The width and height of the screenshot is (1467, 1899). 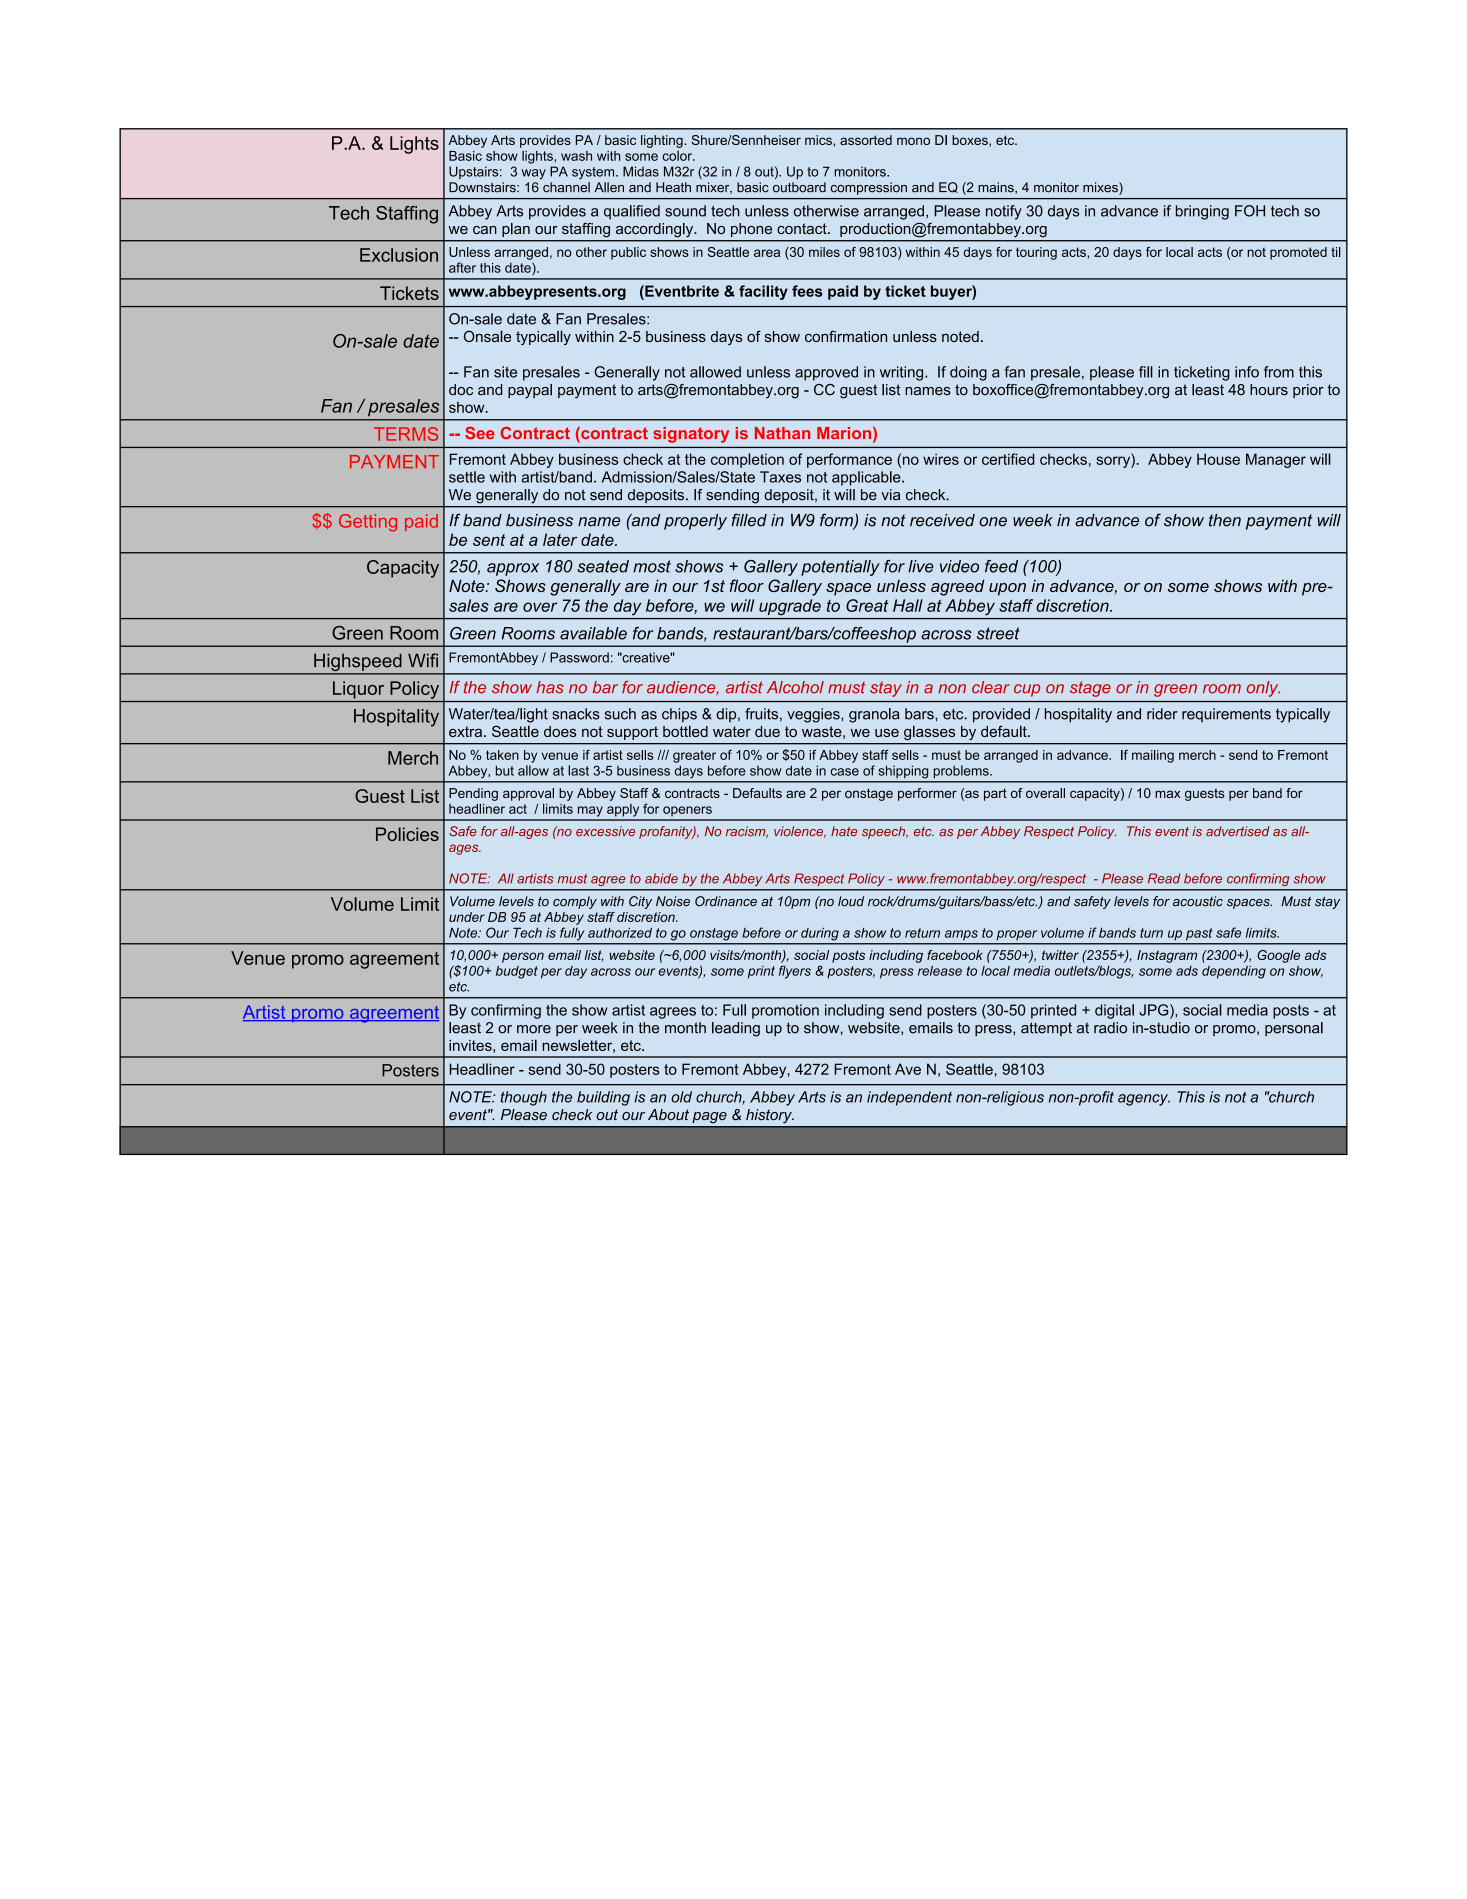 What do you see at coordinates (909, 1098) in the screenshot?
I see `independent` at bounding box center [909, 1098].
